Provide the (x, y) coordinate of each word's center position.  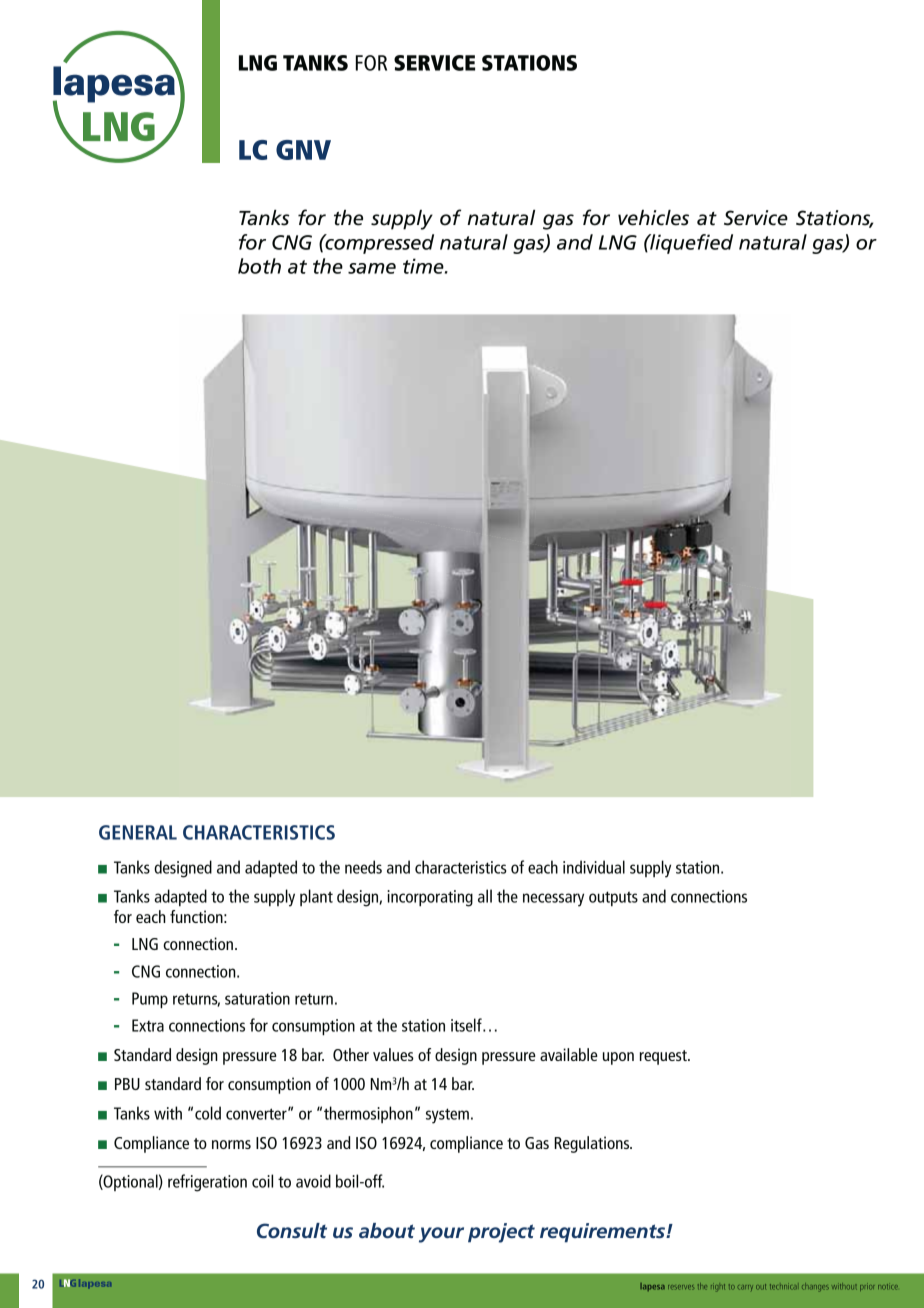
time (424, 266)
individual (594, 867)
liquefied (690, 244)
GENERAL (138, 832)
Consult (292, 1230)
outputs (613, 898)
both (259, 266)
